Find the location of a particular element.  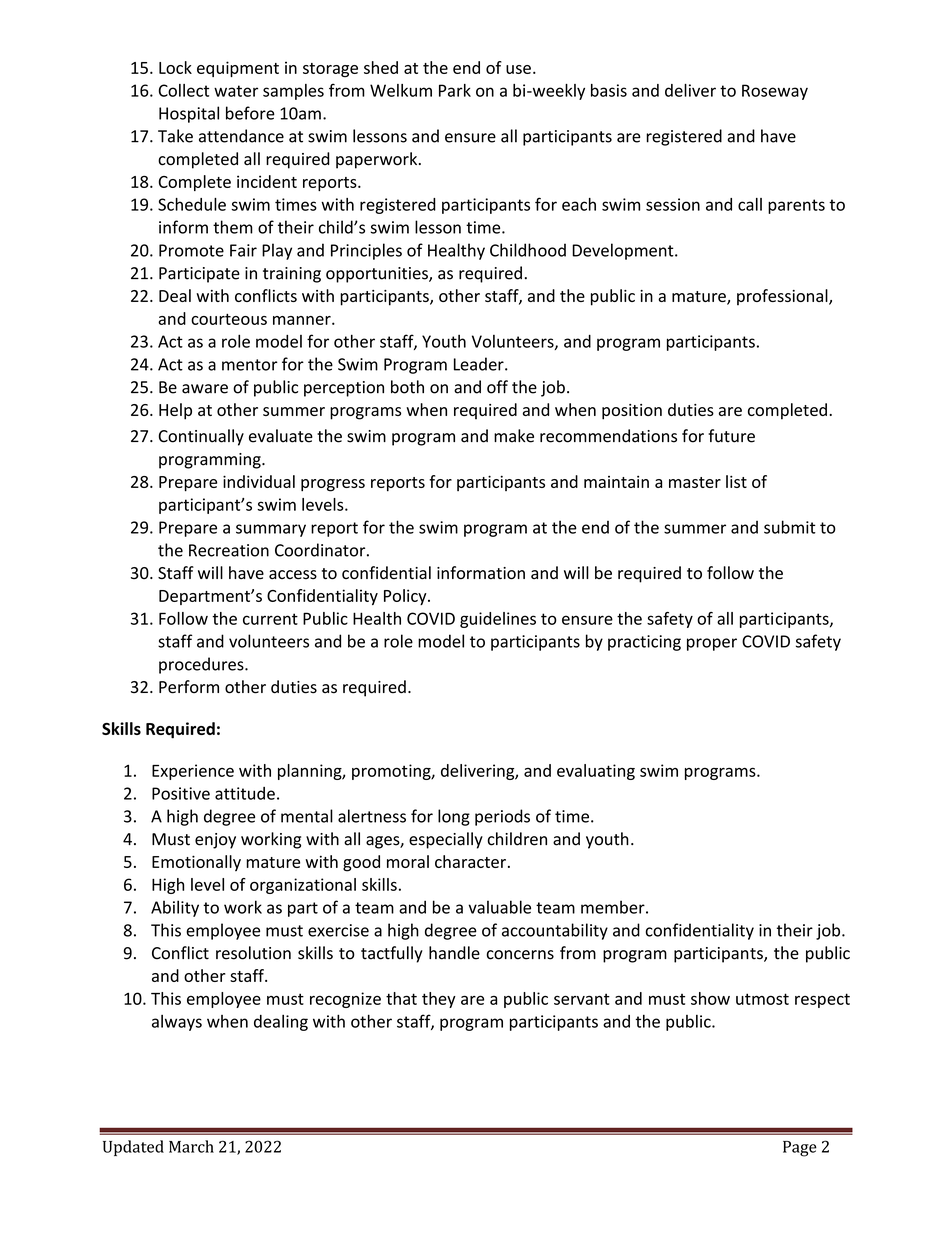

Park is located at coordinates (455, 90).
